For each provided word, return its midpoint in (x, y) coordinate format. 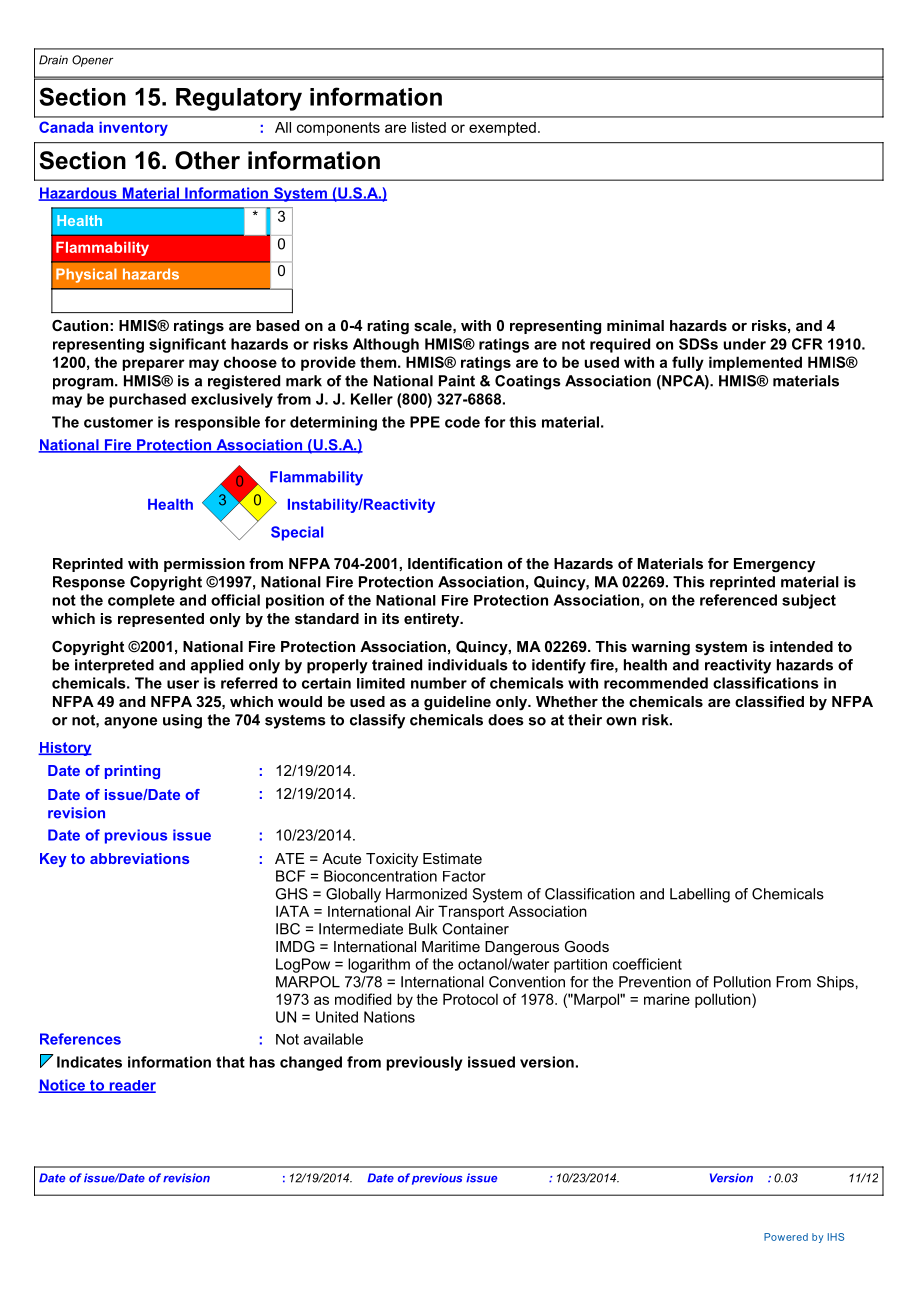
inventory (133, 129)
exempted (502, 129)
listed (429, 127)
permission (204, 565)
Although (386, 345)
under (745, 344)
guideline (457, 703)
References (80, 1039)
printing (132, 772)
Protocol (470, 999)
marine (667, 999)
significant (187, 345)
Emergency (774, 565)
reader (131, 1086)
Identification (455, 563)
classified (769, 701)
